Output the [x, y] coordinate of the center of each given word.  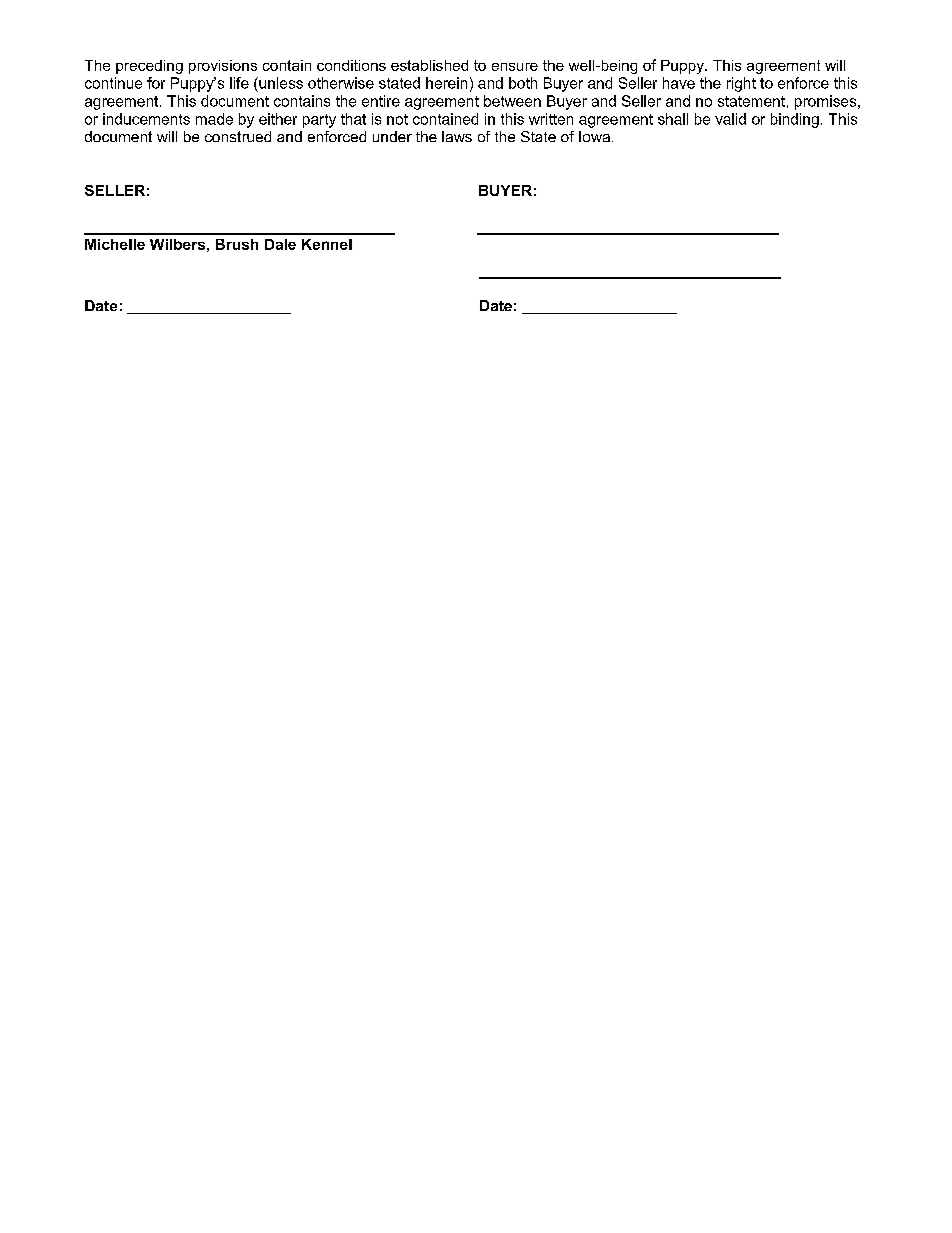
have [679, 83]
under [392, 136]
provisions [223, 67]
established [429, 65]
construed [238, 136]
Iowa [594, 136]
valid [730, 119]
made [214, 119]
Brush [237, 244]
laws [457, 136]
